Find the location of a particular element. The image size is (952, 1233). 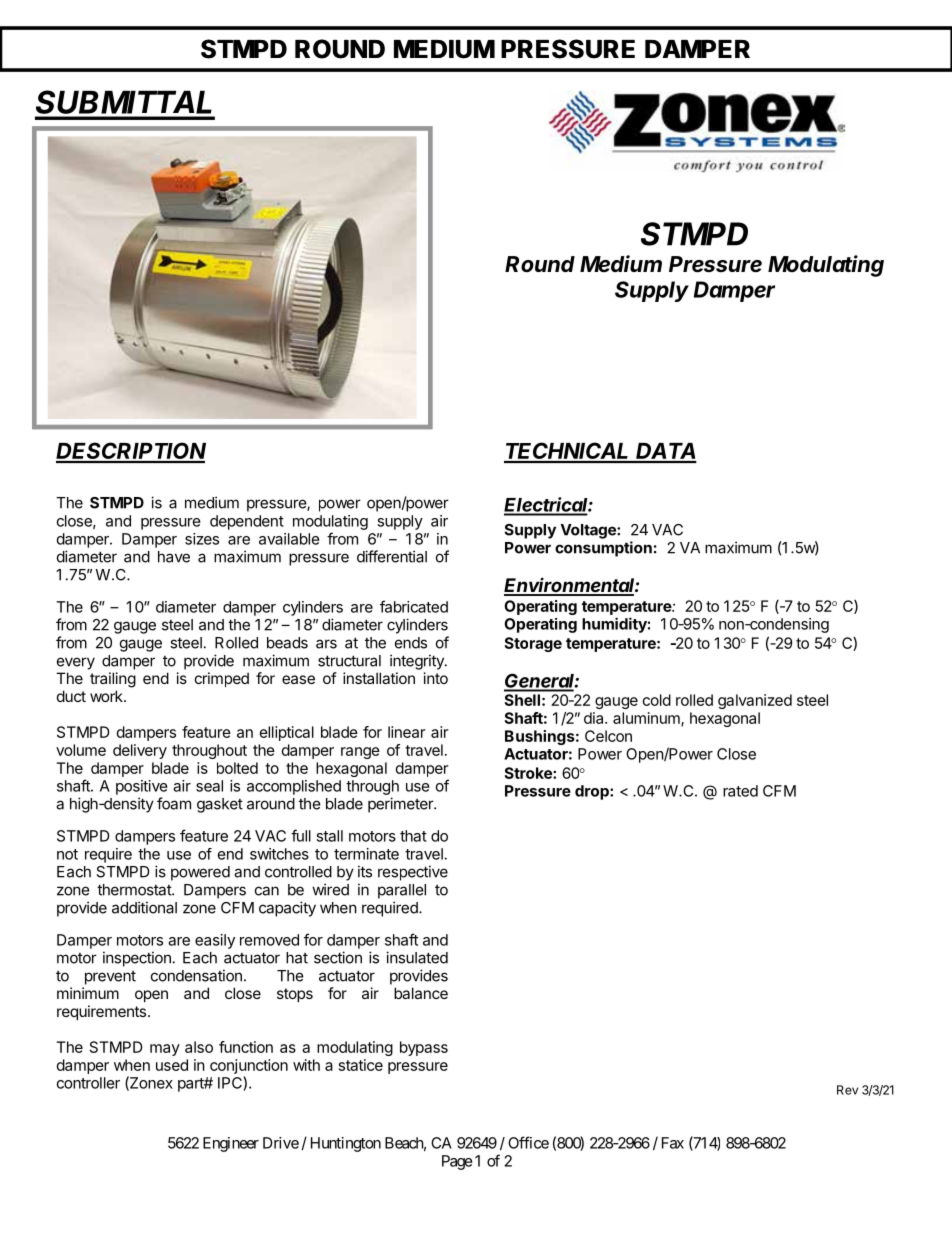

additional is located at coordinates (144, 907).
